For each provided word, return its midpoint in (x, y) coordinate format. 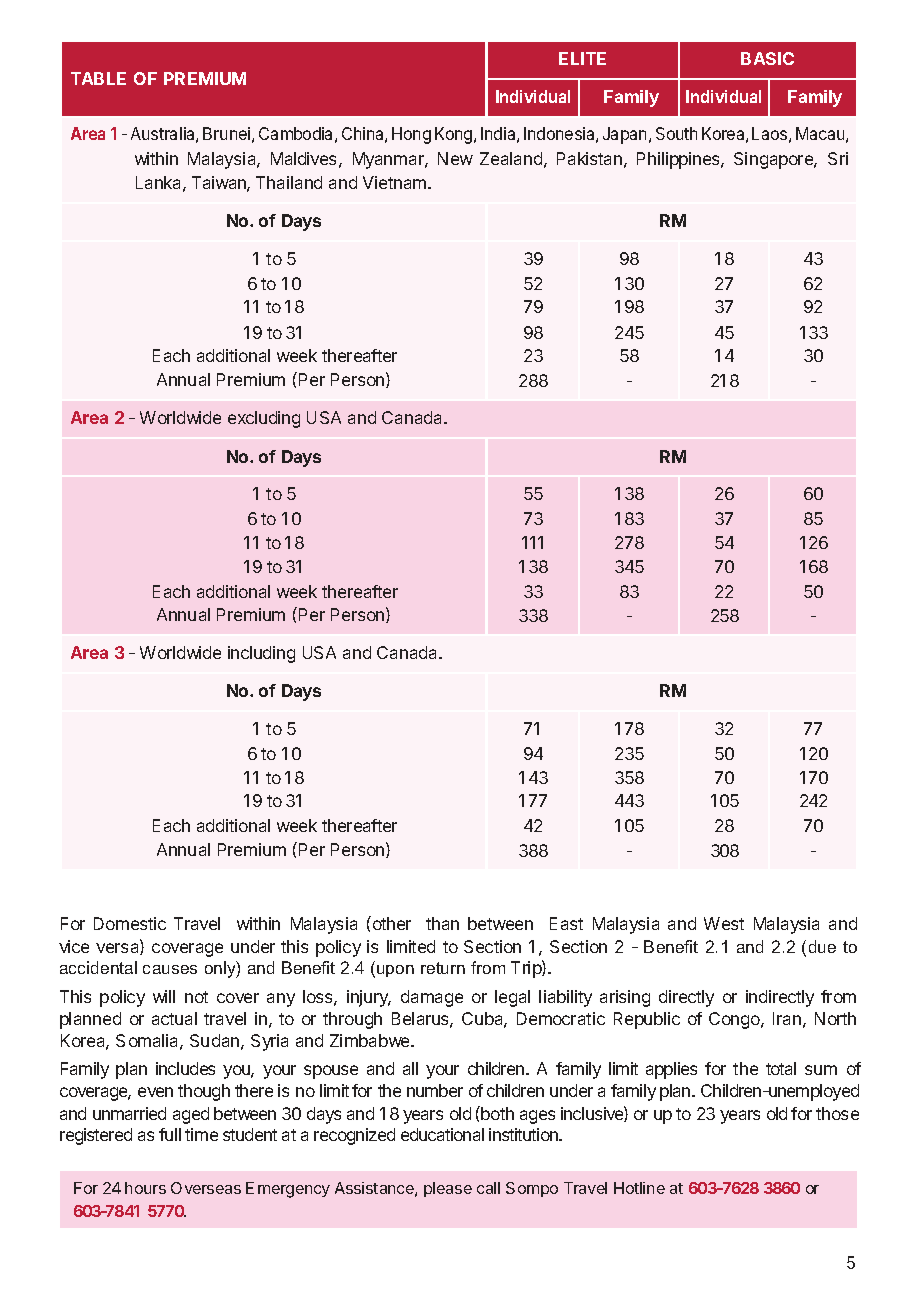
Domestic (130, 923)
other (390, 923)
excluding (264, 419)
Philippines (679, 160)
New (455, 158)
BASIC (767, 58)
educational (442, 1134)
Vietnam (396, 182)
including (261, 654)
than (442, 923)
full (170, 1134)
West (724, 923)
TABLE (98, 78)
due (822, 946)
